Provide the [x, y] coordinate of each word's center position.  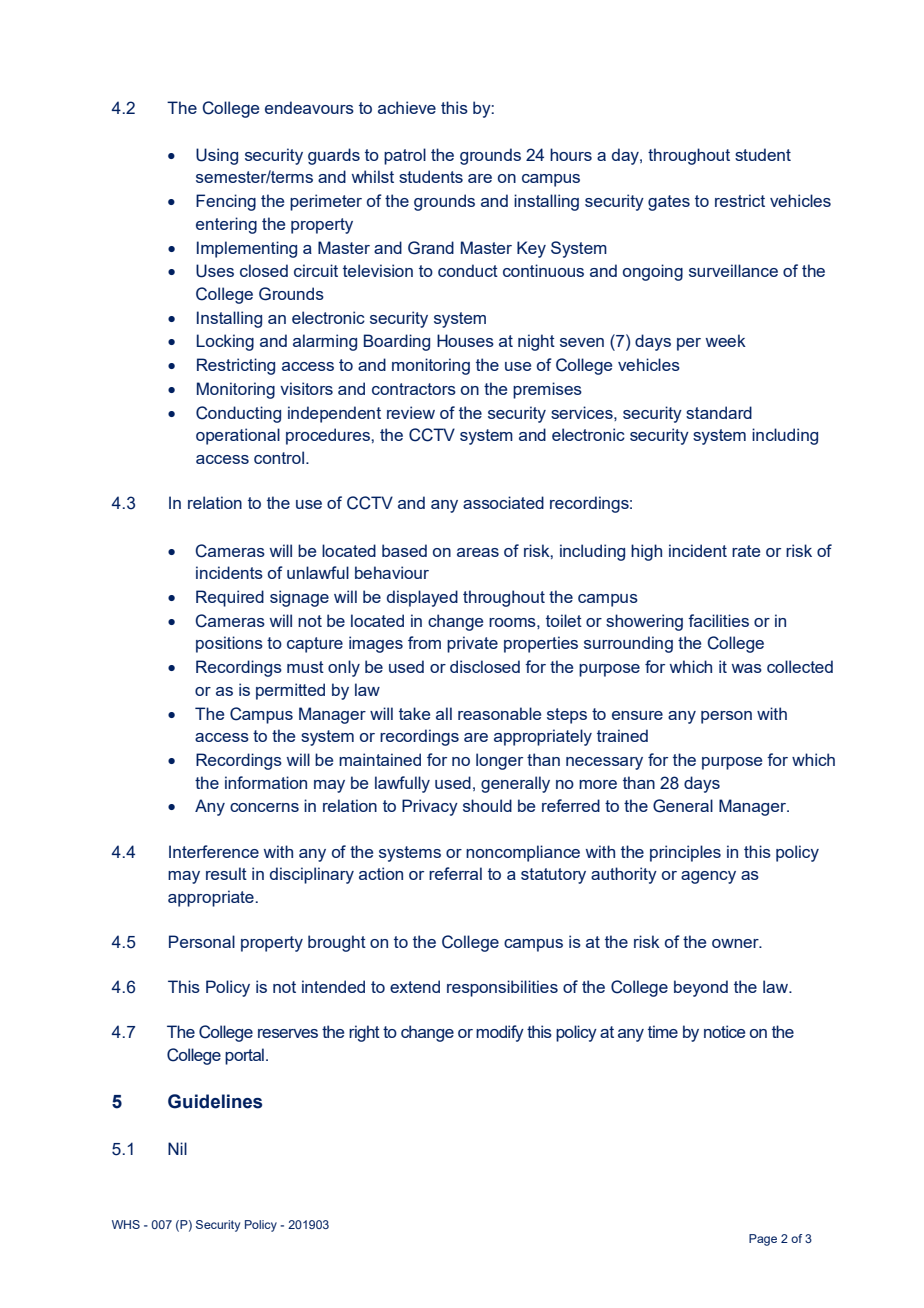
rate [746, 551]
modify [500, 1033]
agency [708, 877]
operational [238, 436]
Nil [177, 1148]
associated [503, 502]
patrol [405, 156]
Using [217, 156]
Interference [214, 851]
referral [455, 873]
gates [669, 203]
